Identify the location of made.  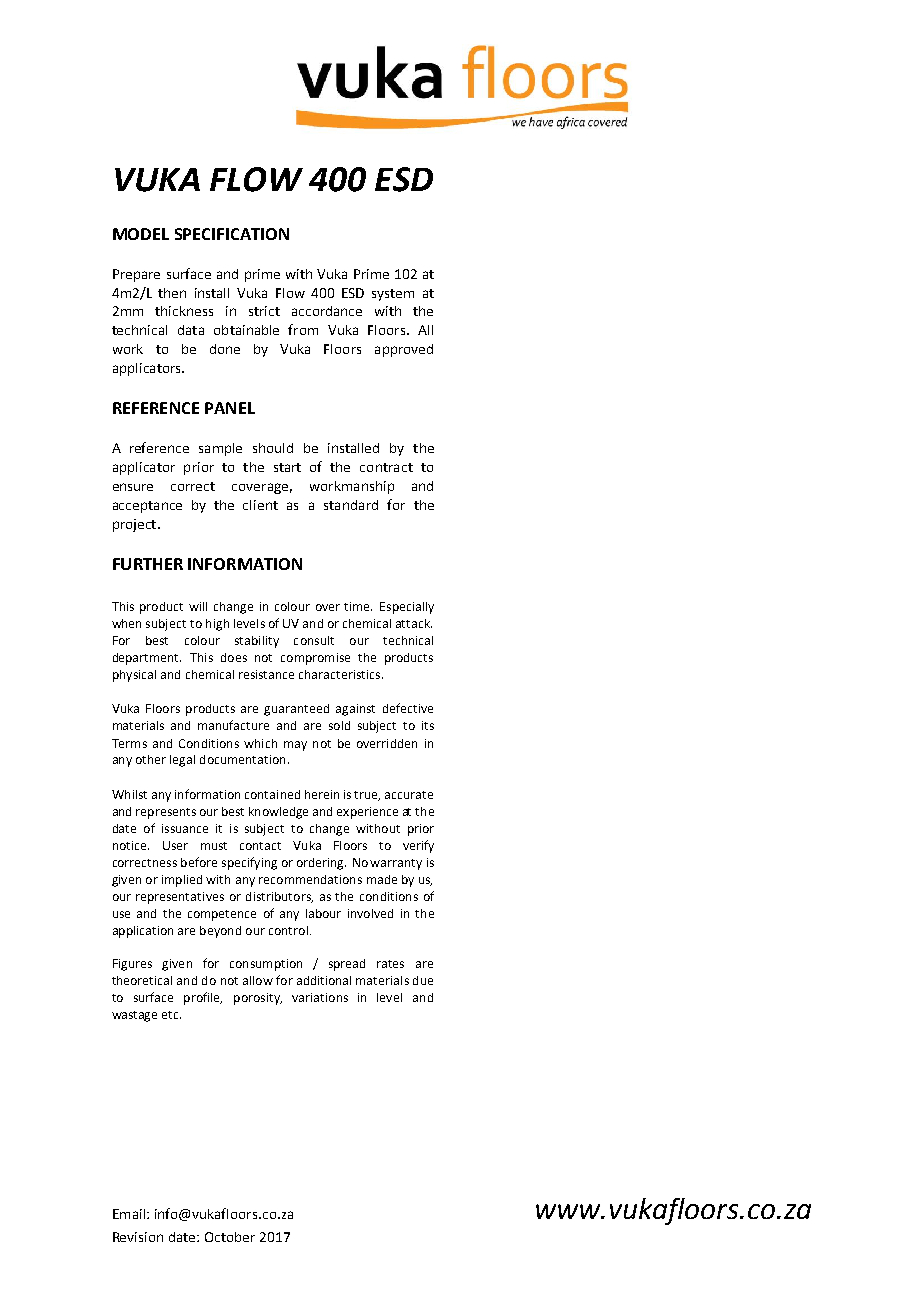
(382, 879).
